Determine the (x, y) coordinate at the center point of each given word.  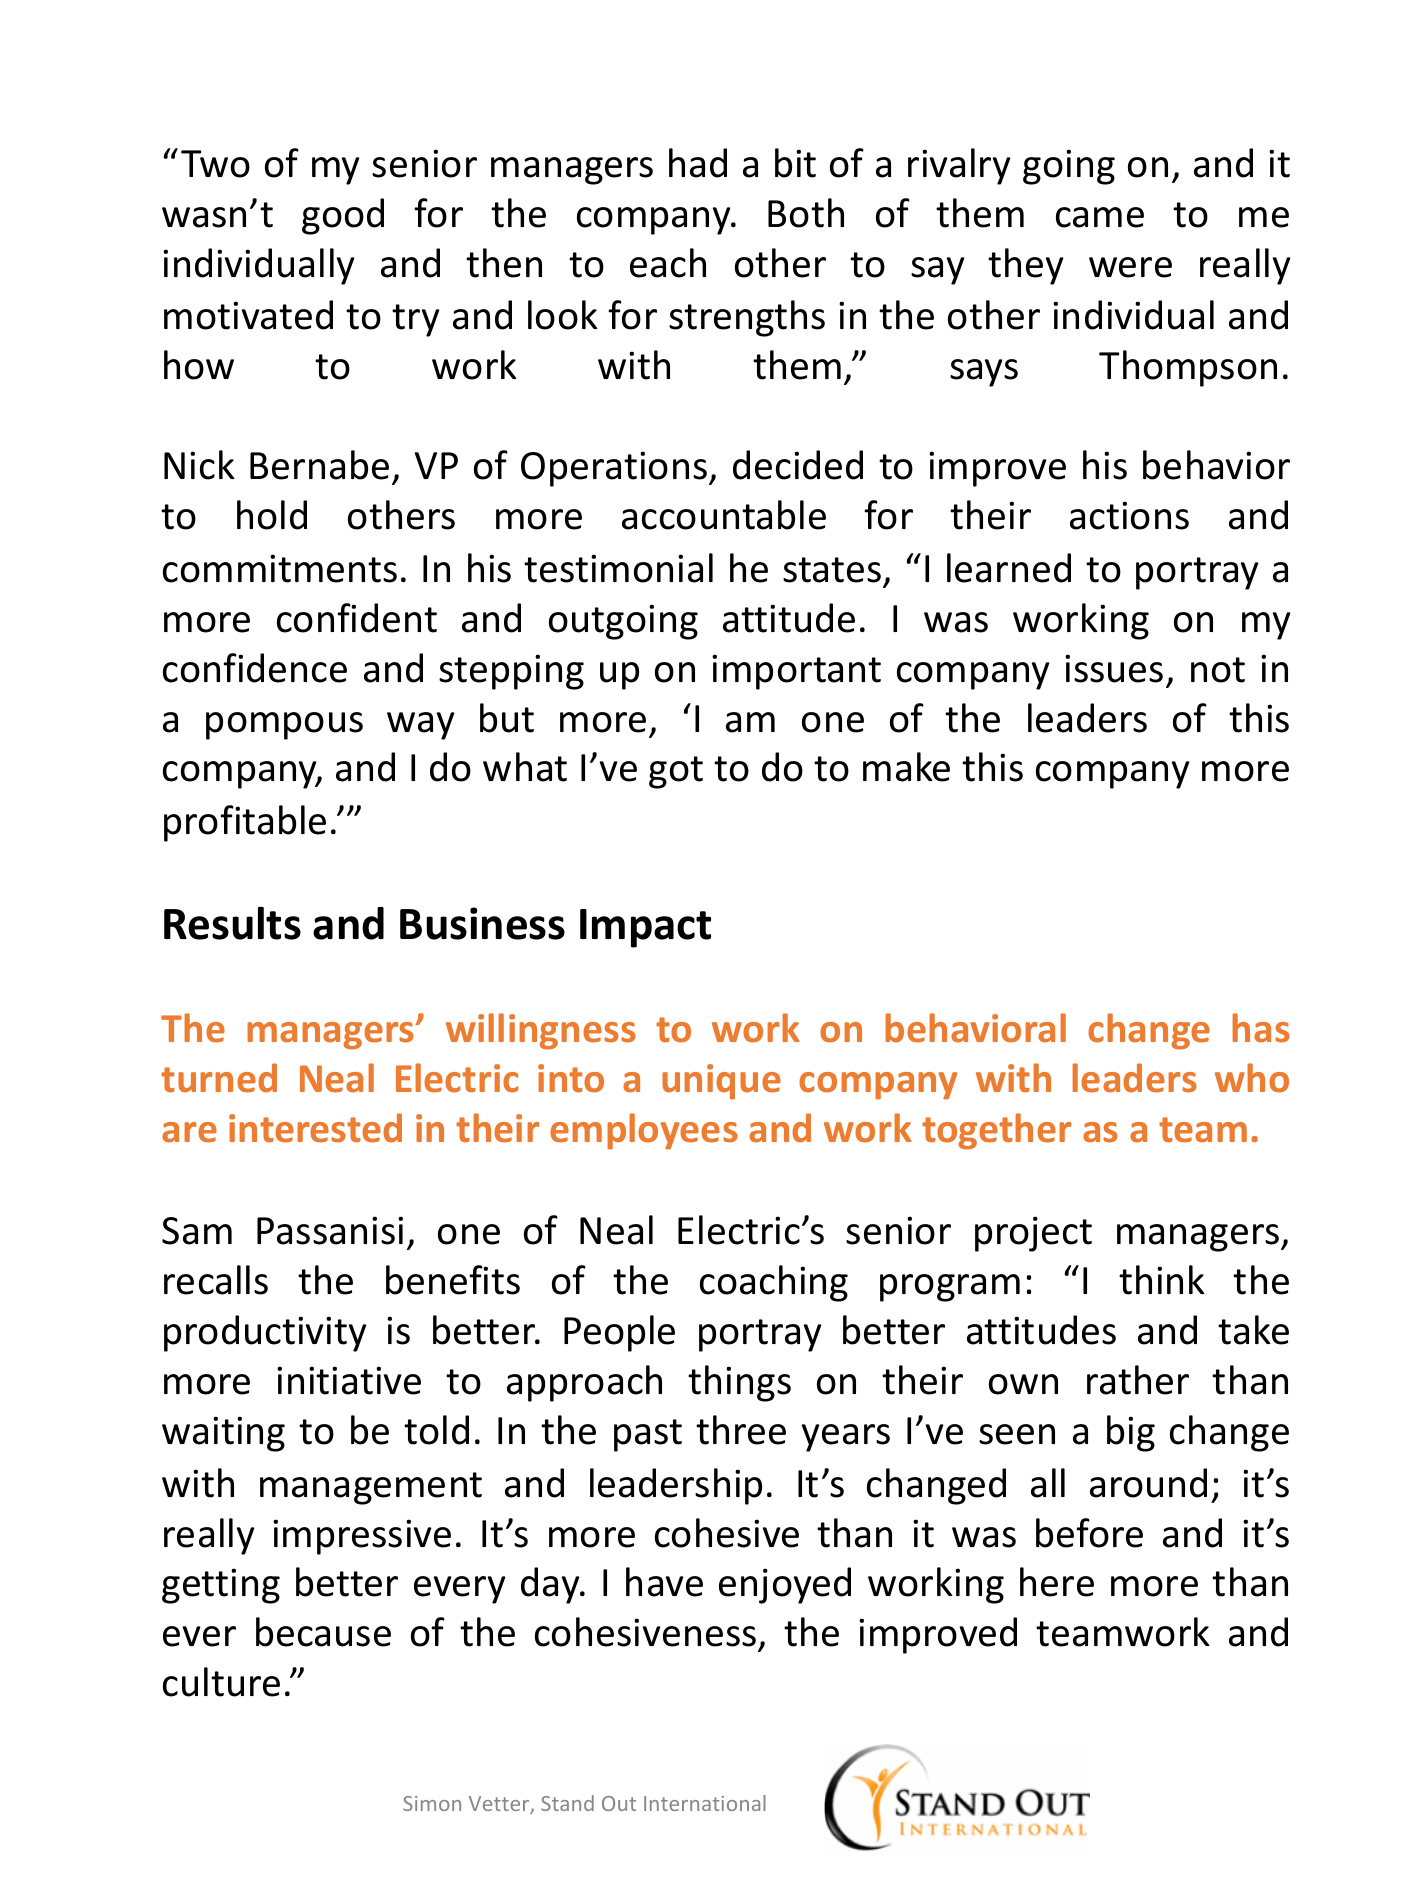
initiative (349, 1380)
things (739, 1383)
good (343, 216)
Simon (432, 1803)
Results (232, 923)
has (1261, 1028)
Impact (645, 928)
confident (357, 618)
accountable (724, 515)
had (698, 163)
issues (1114, 668)
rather (1138, 1380)
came (1100, 217)
